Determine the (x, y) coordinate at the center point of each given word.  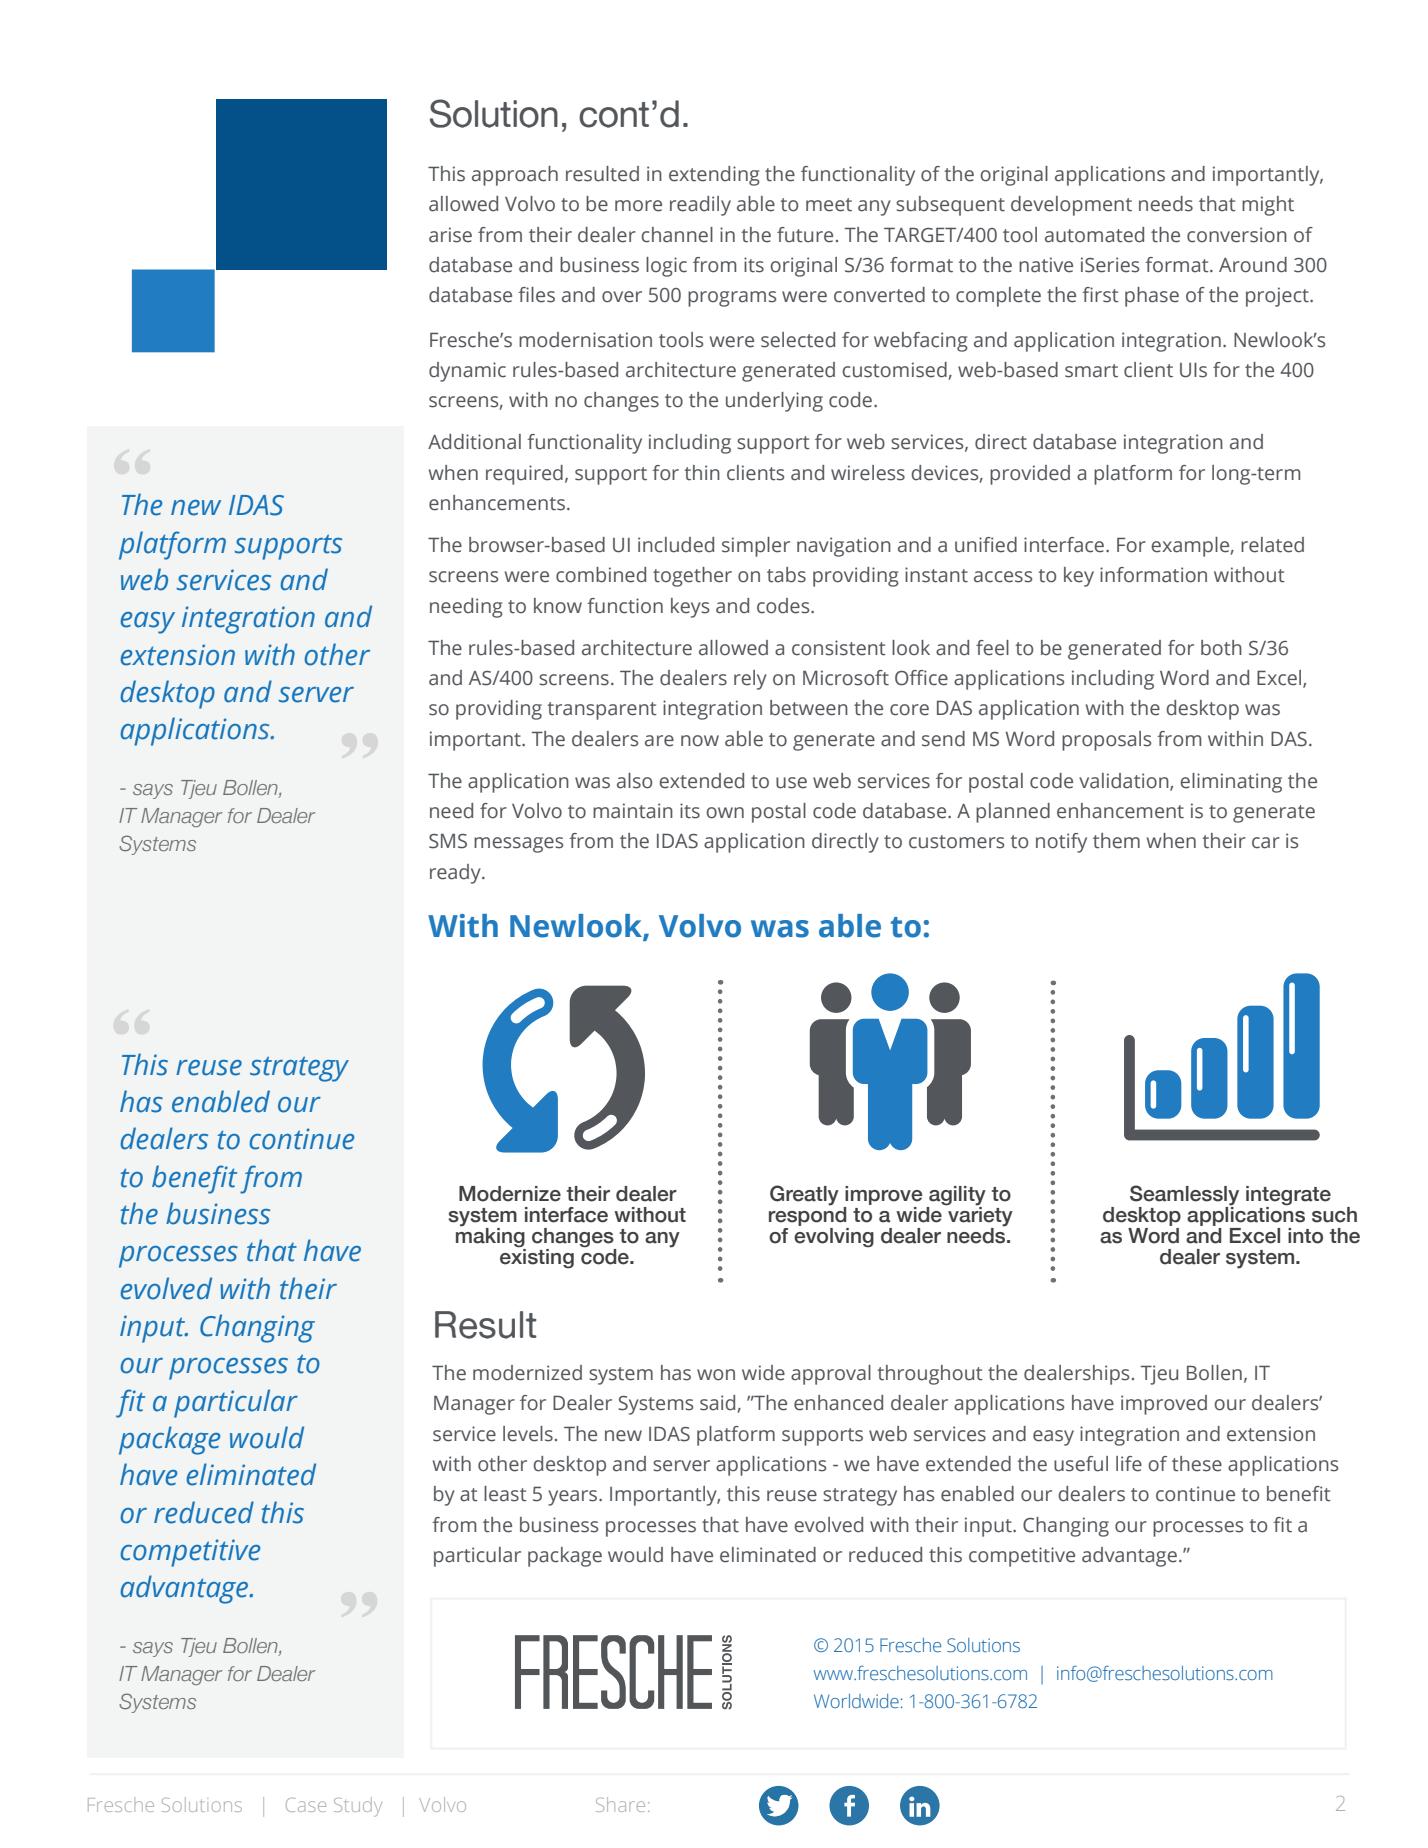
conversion (1237, 235)
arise (450, 235)
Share (620, 1804)
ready (456, 874)
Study (358, 1807)
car (1266, 843)
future (805, 235)
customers (956, 842)
